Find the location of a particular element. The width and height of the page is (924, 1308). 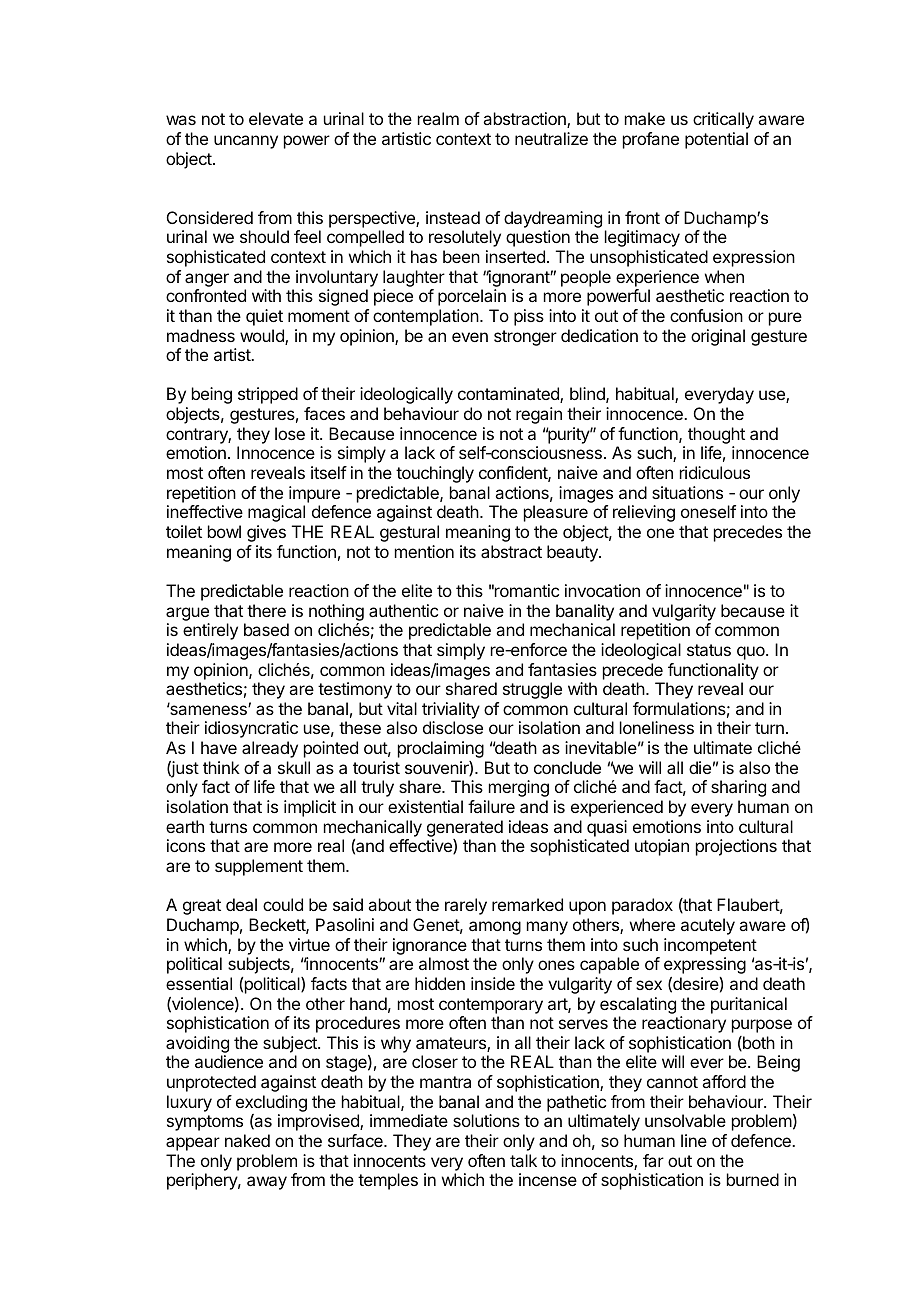

instead is located at coordinates (453, 217).
